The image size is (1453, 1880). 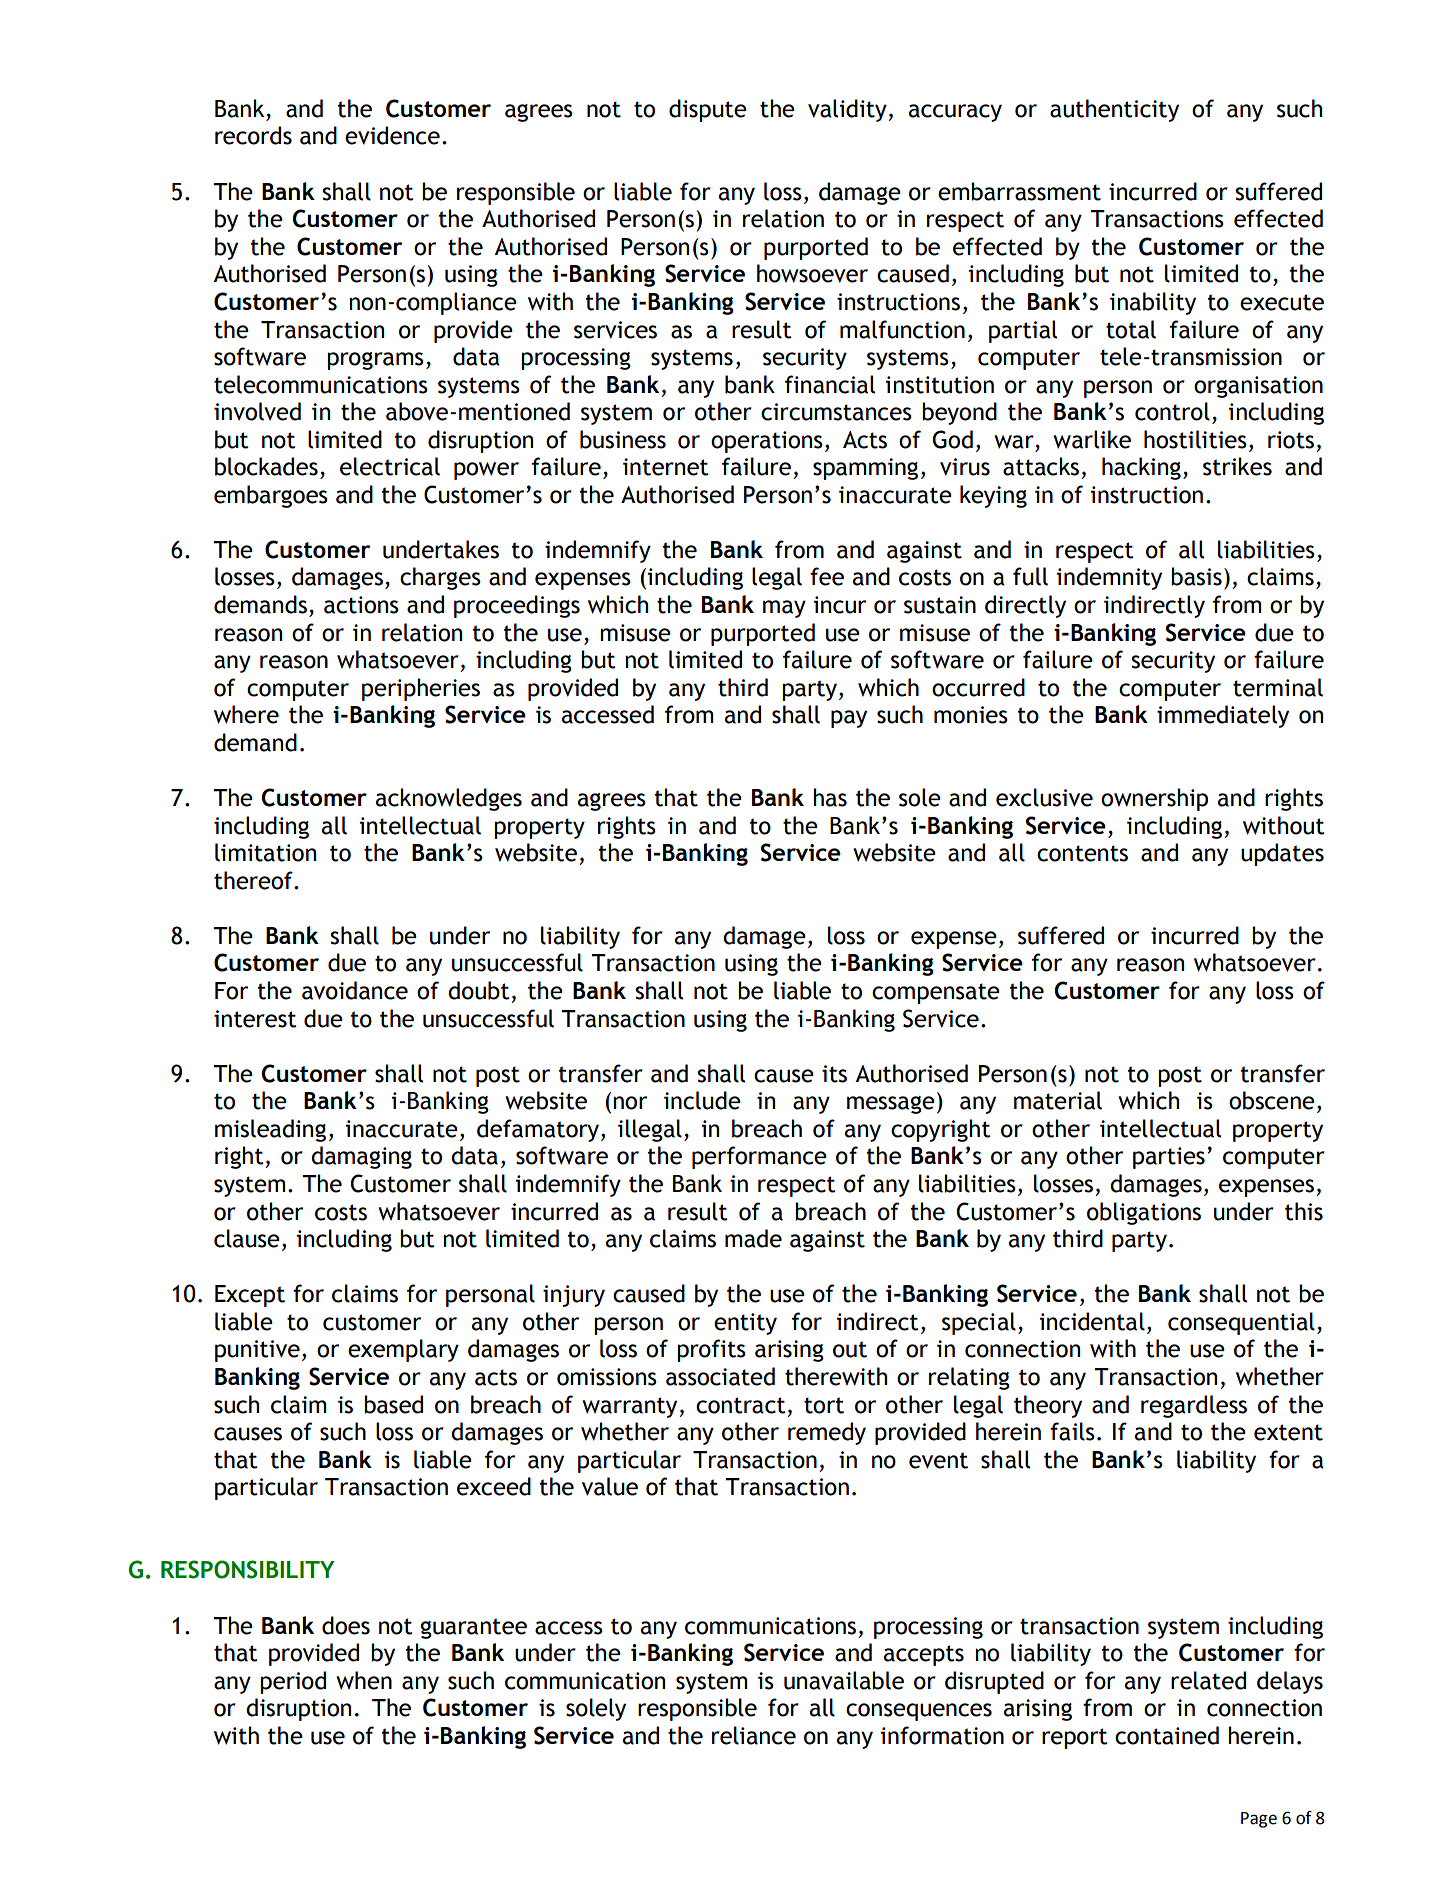 What do you see at coordinates (1114, 110) in the image?
I see `authenticity` at bounding box center [1114, 110].
